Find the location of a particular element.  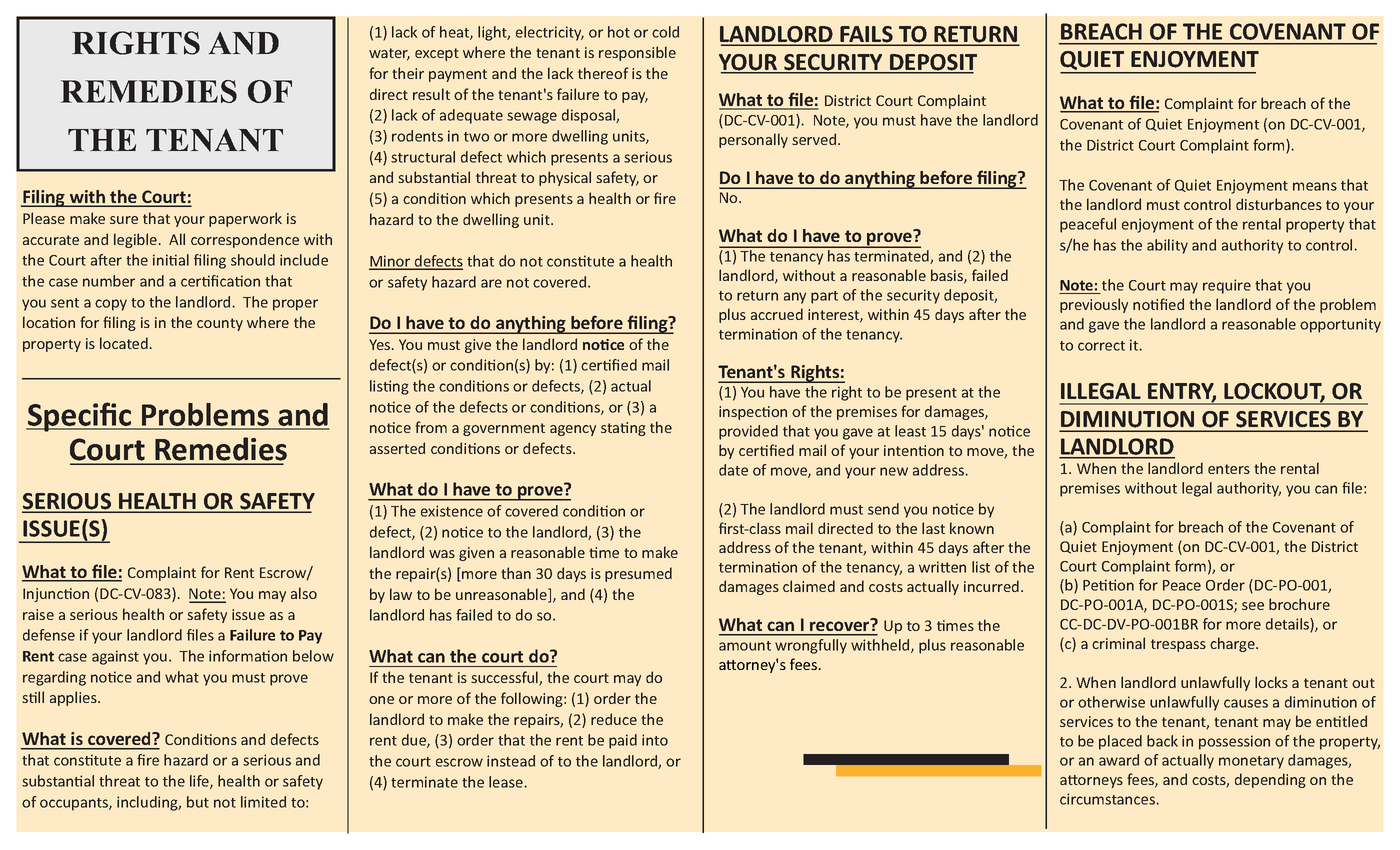

inspection is located at coordinates (753, 413).
